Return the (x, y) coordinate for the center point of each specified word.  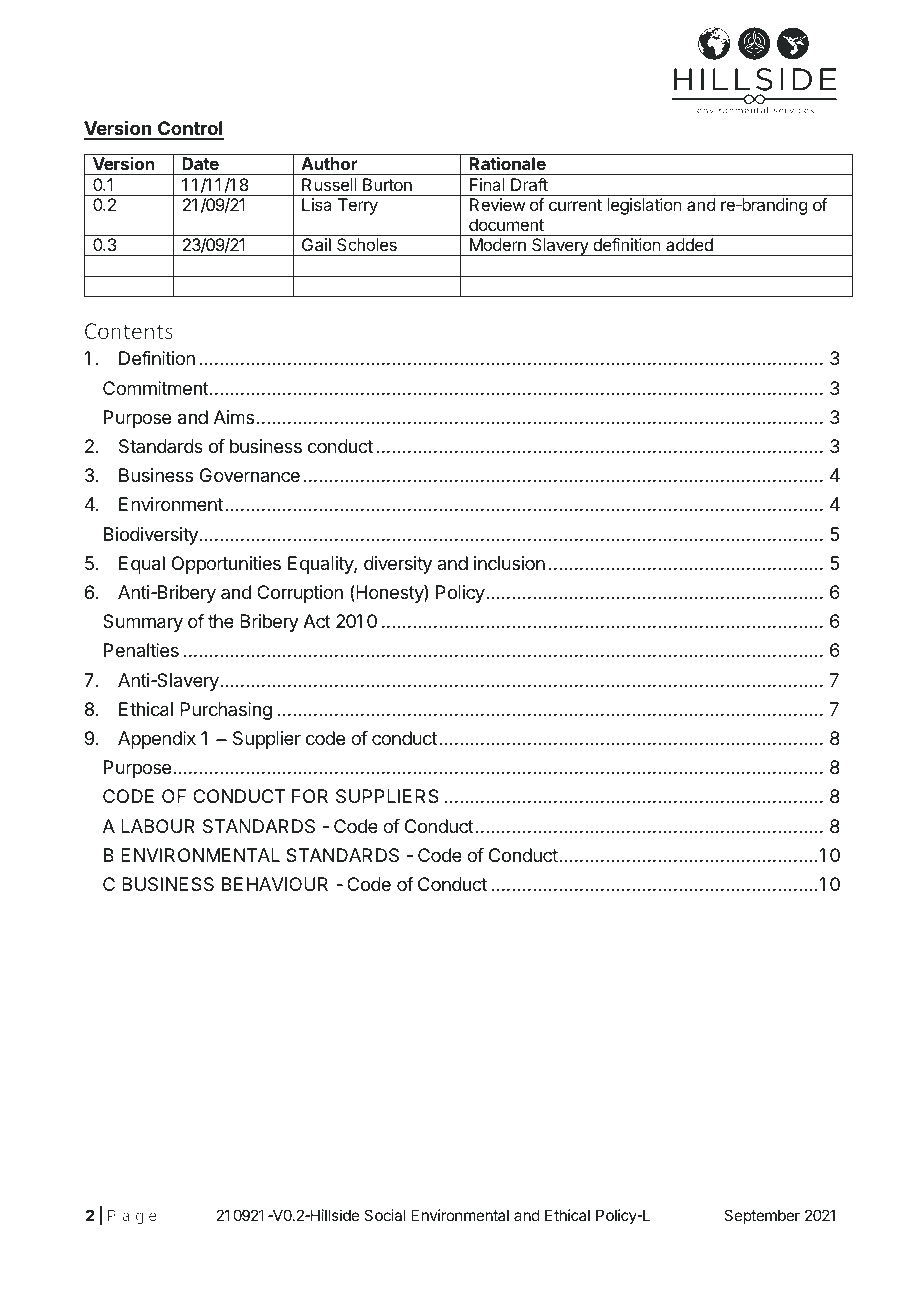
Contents (129, 331)
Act (317, 621)
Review (497, 204)
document (506, 224)
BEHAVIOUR (275, 884)
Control (190, 130)
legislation (644, 206)
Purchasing (226, 711)
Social (385, 1215)
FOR (310, 796)
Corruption (300, 594)
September (762, 1216)
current (575, 205)
